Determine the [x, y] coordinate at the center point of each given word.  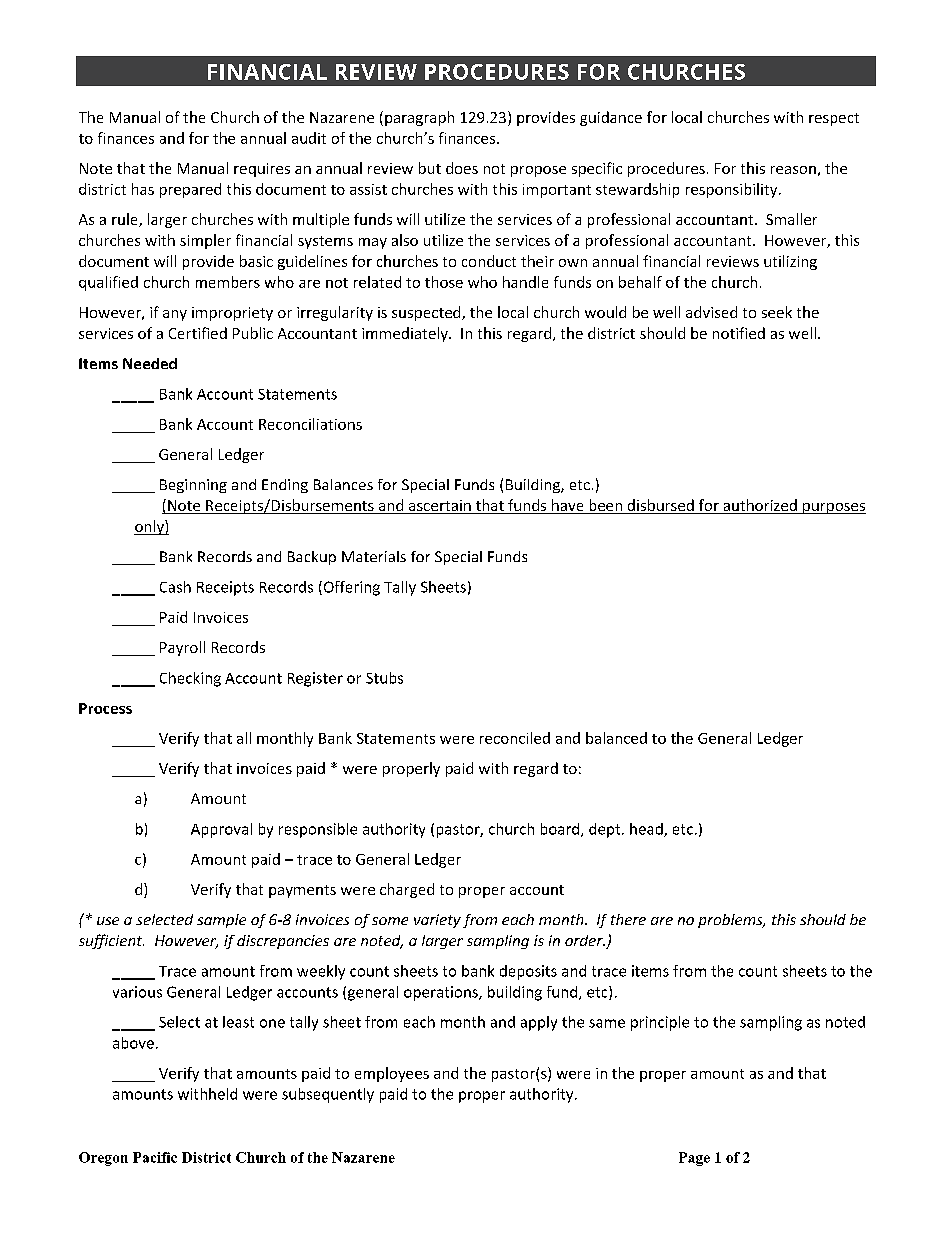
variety [437, 921]
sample [221, 921]
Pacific [155, 1157]
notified [739, 333]
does [462, 168]
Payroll [182, 648]
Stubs [384, 678]
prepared [190, 190]
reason [793, 170]
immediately [406, 334]
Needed [150, 363]
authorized [760, 506]
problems [731, 921]
